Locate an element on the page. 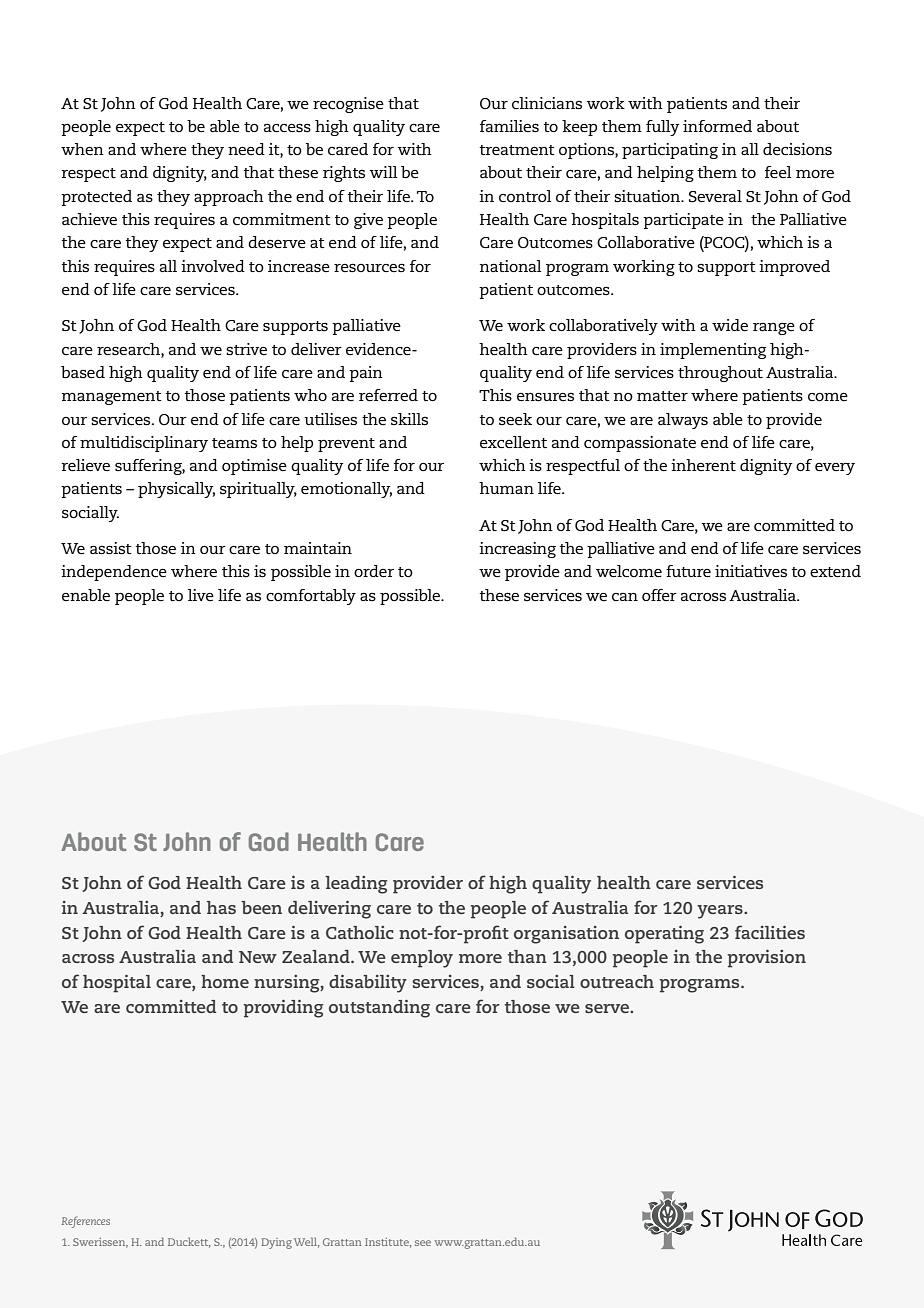 The width and height of the page is (924, 1308). families is located at coordinates (509, 126).
